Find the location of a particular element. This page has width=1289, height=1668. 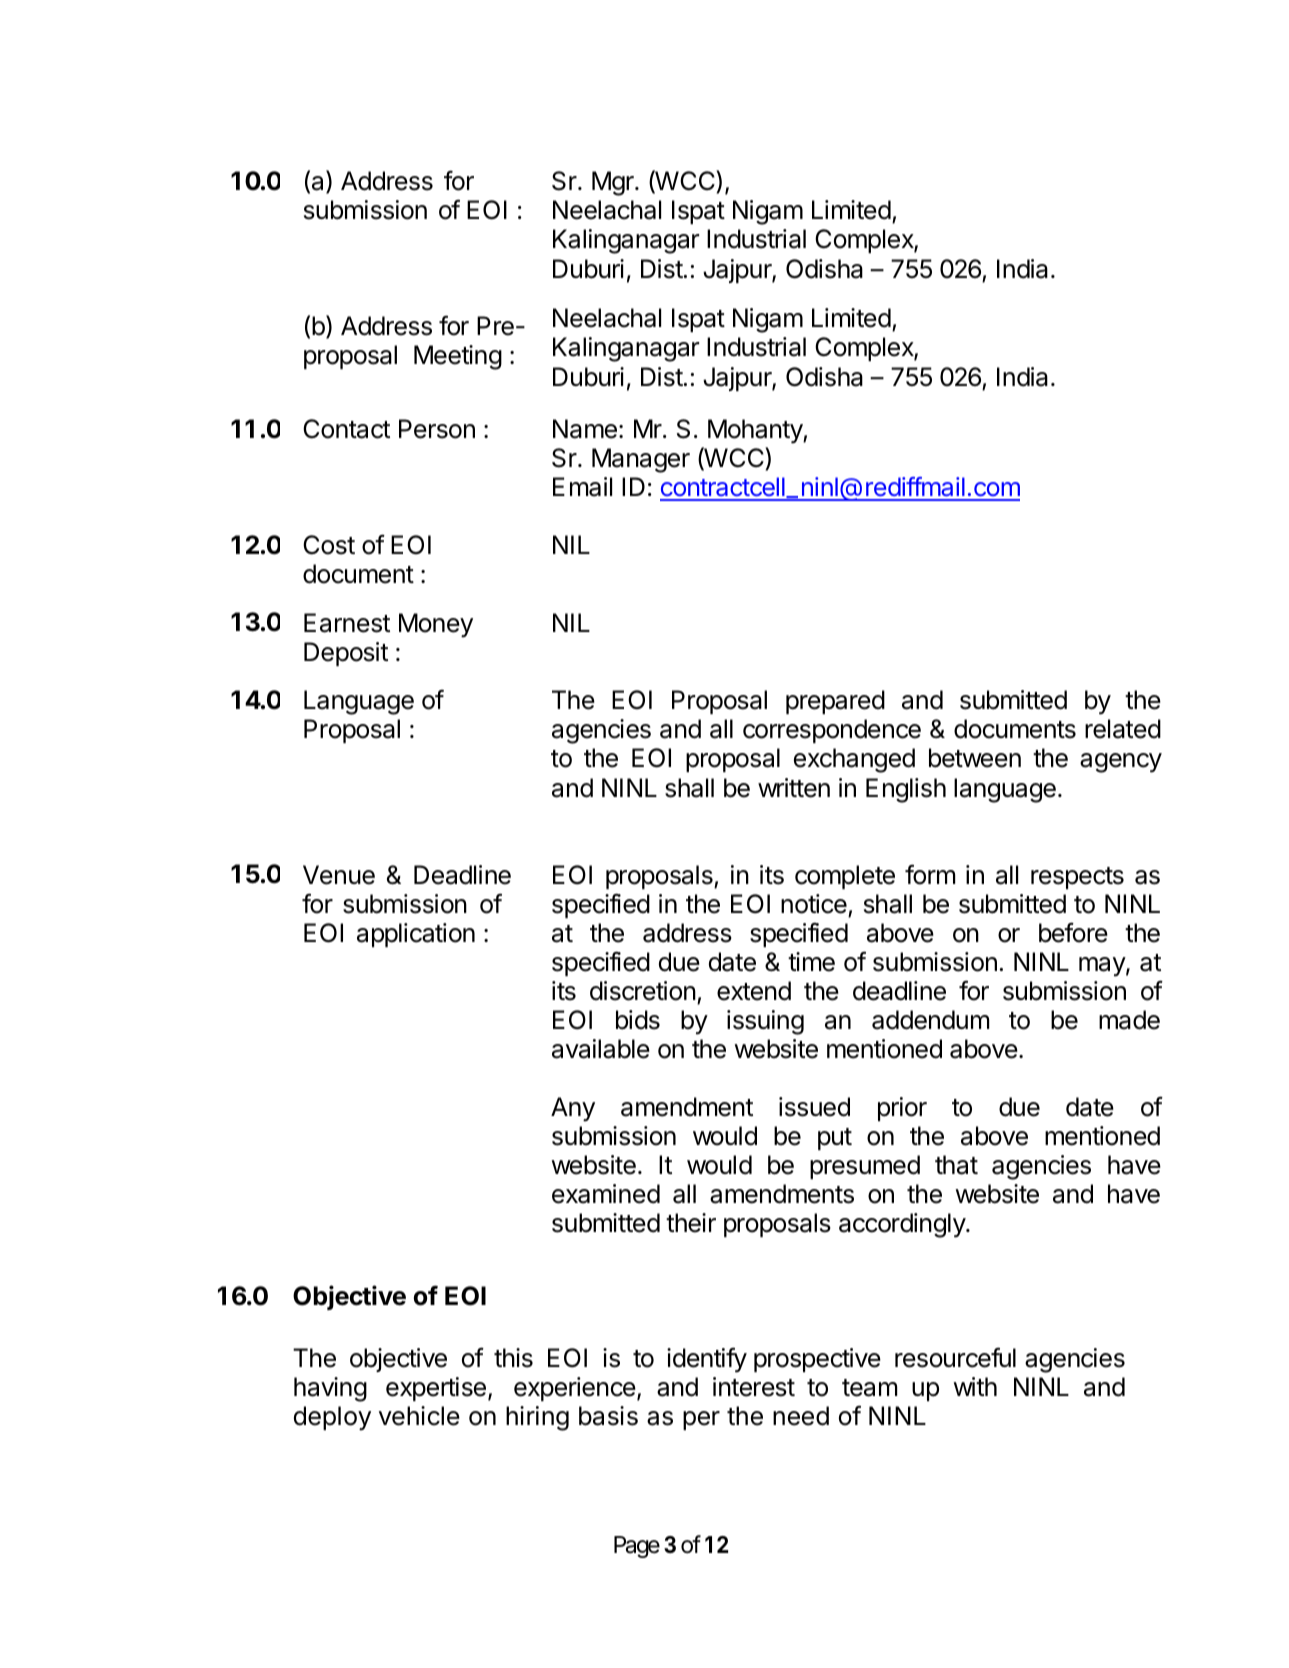

Manager is located at coordinates (641, 460).
